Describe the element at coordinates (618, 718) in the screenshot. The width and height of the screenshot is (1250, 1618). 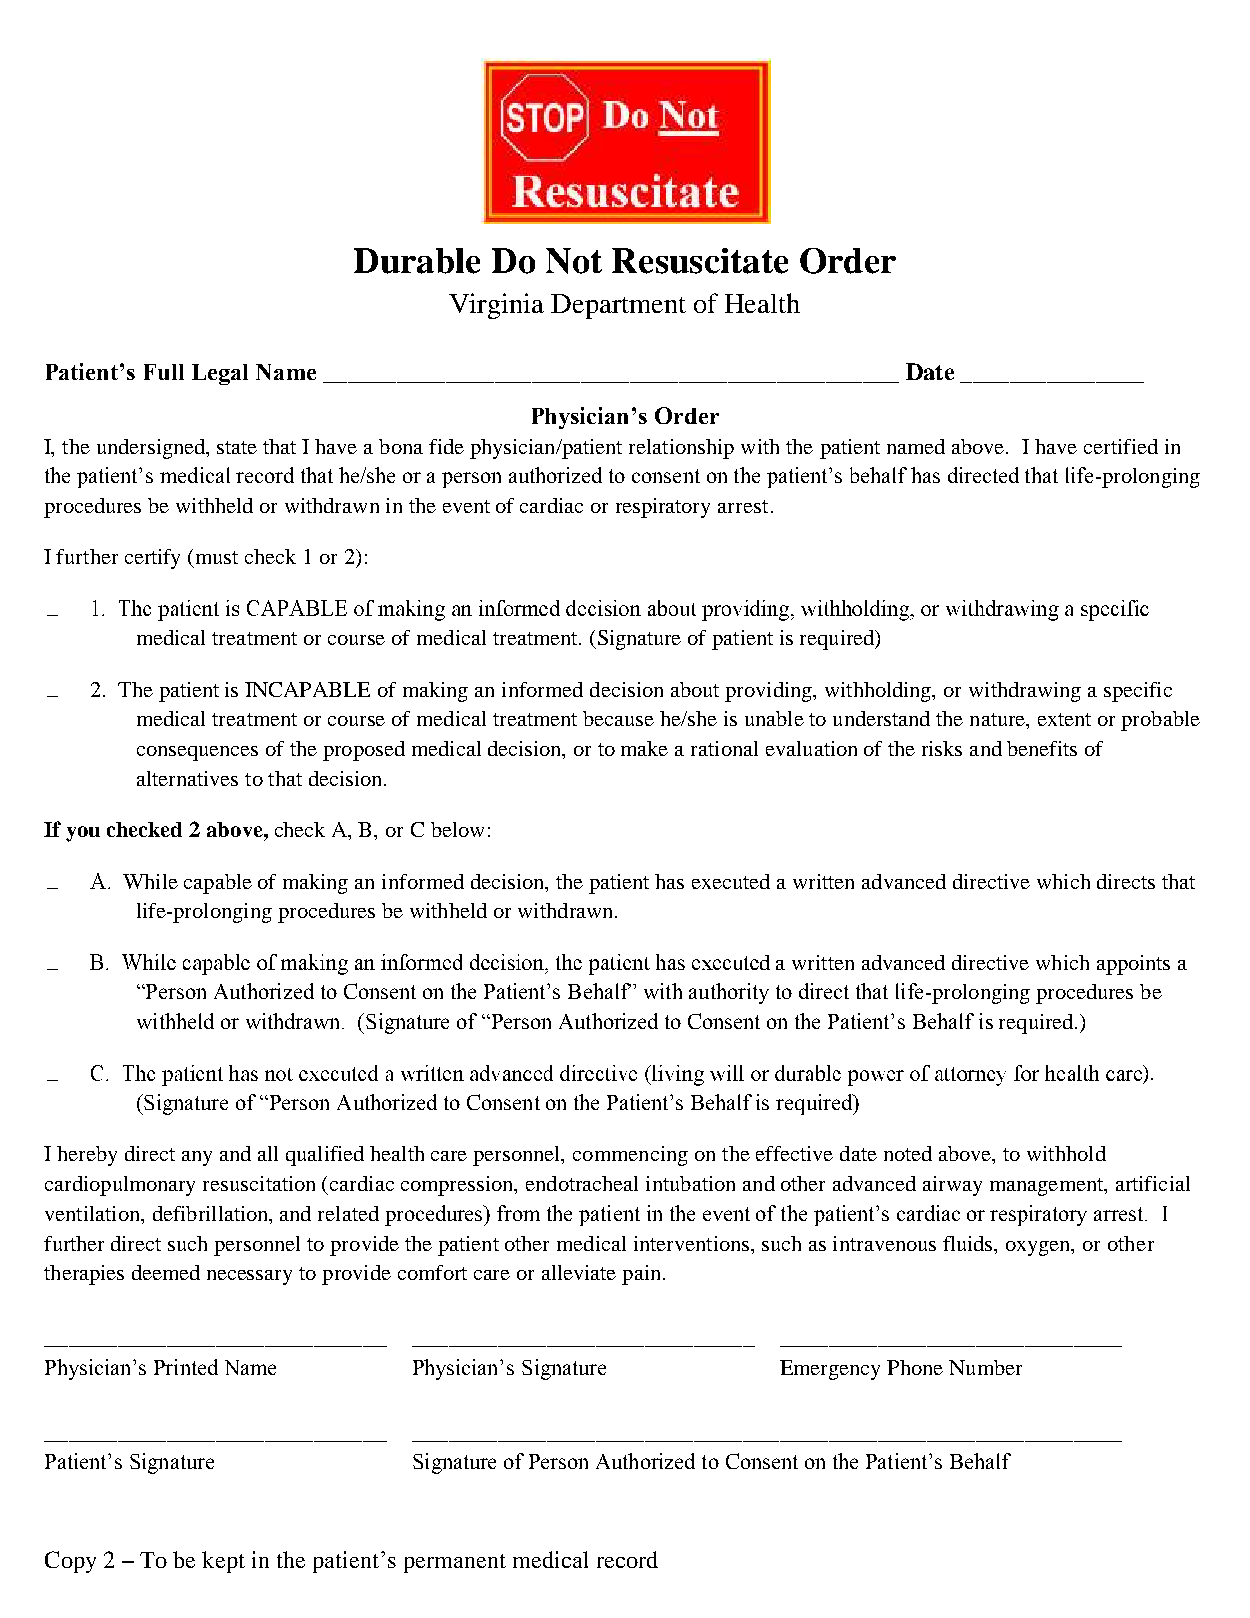
I see `because` at that location.
